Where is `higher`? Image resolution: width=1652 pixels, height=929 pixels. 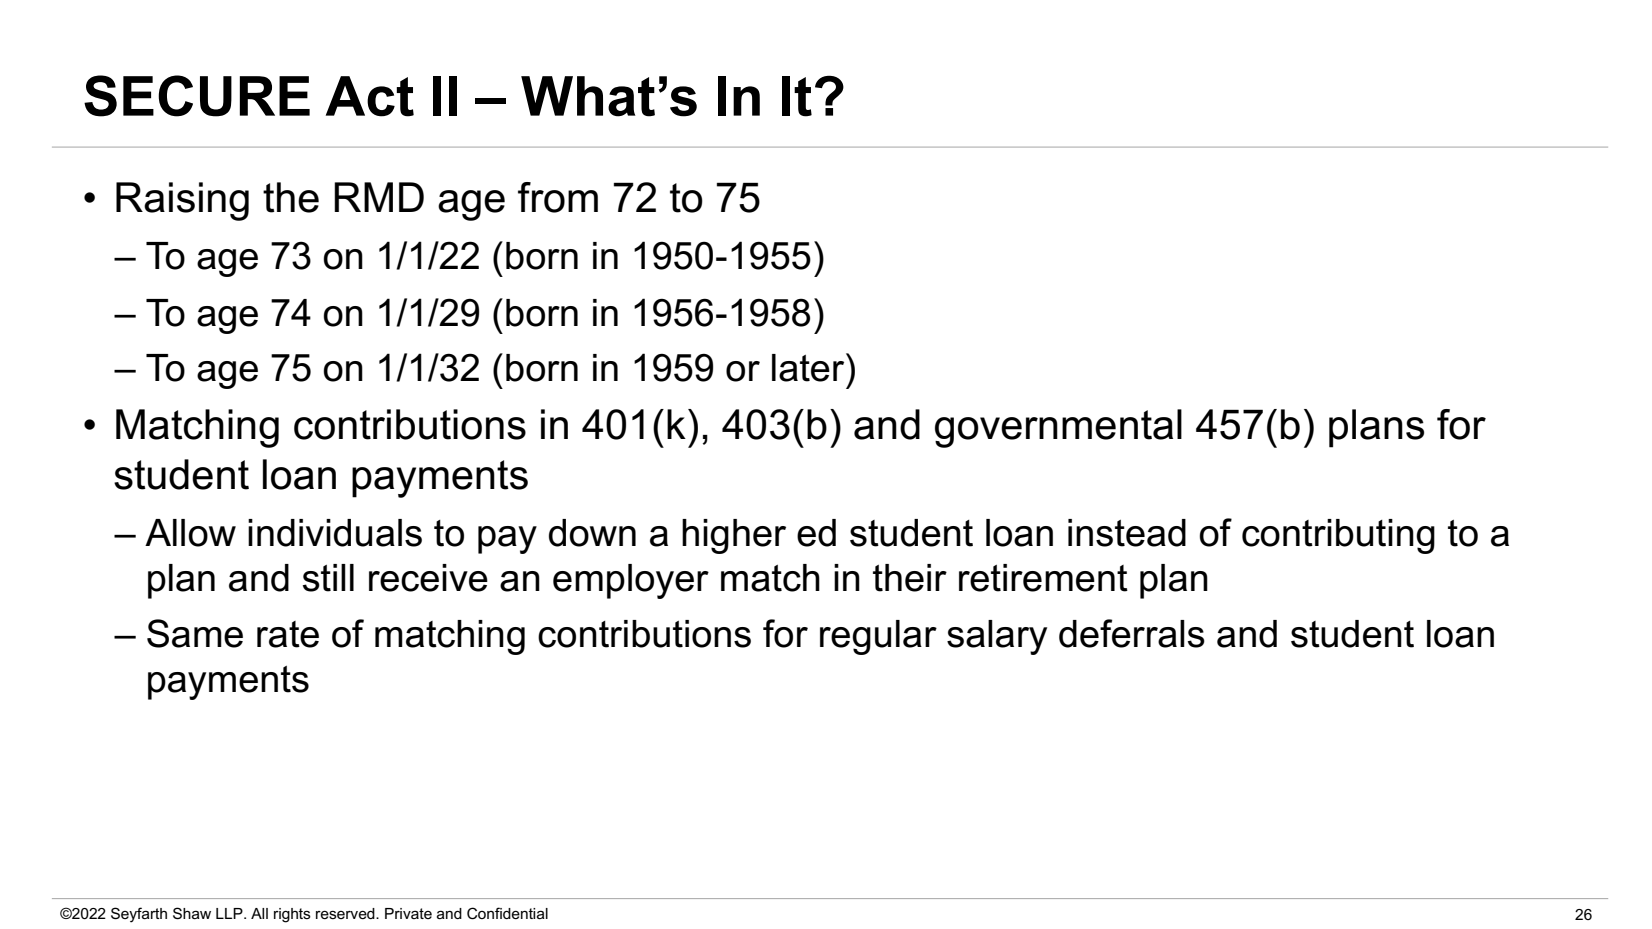 higher is located at coordinates (734, 536).
